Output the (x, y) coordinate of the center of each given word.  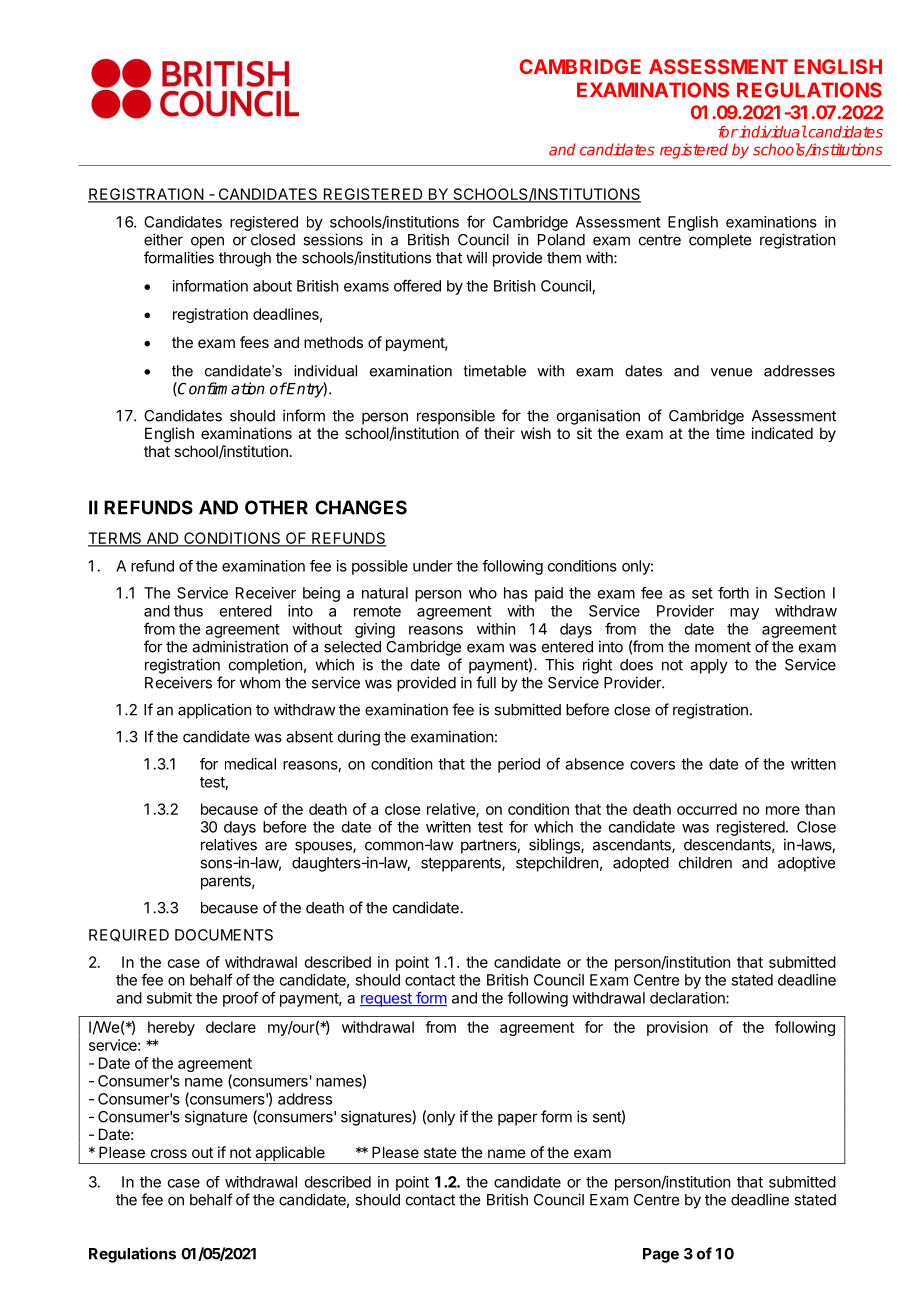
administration (240, 646)
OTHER (276, 507)
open (207, 242)
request (387, 1000)
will (476, 257)
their (499, 433)
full (486, 682)
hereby (171, 1028)
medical (250, 764)
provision (677, 1028)
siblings (555, 846)
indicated (782, 433)
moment (723, 647)
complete (720, 241)
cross (169, 1153)
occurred (707, 809)
